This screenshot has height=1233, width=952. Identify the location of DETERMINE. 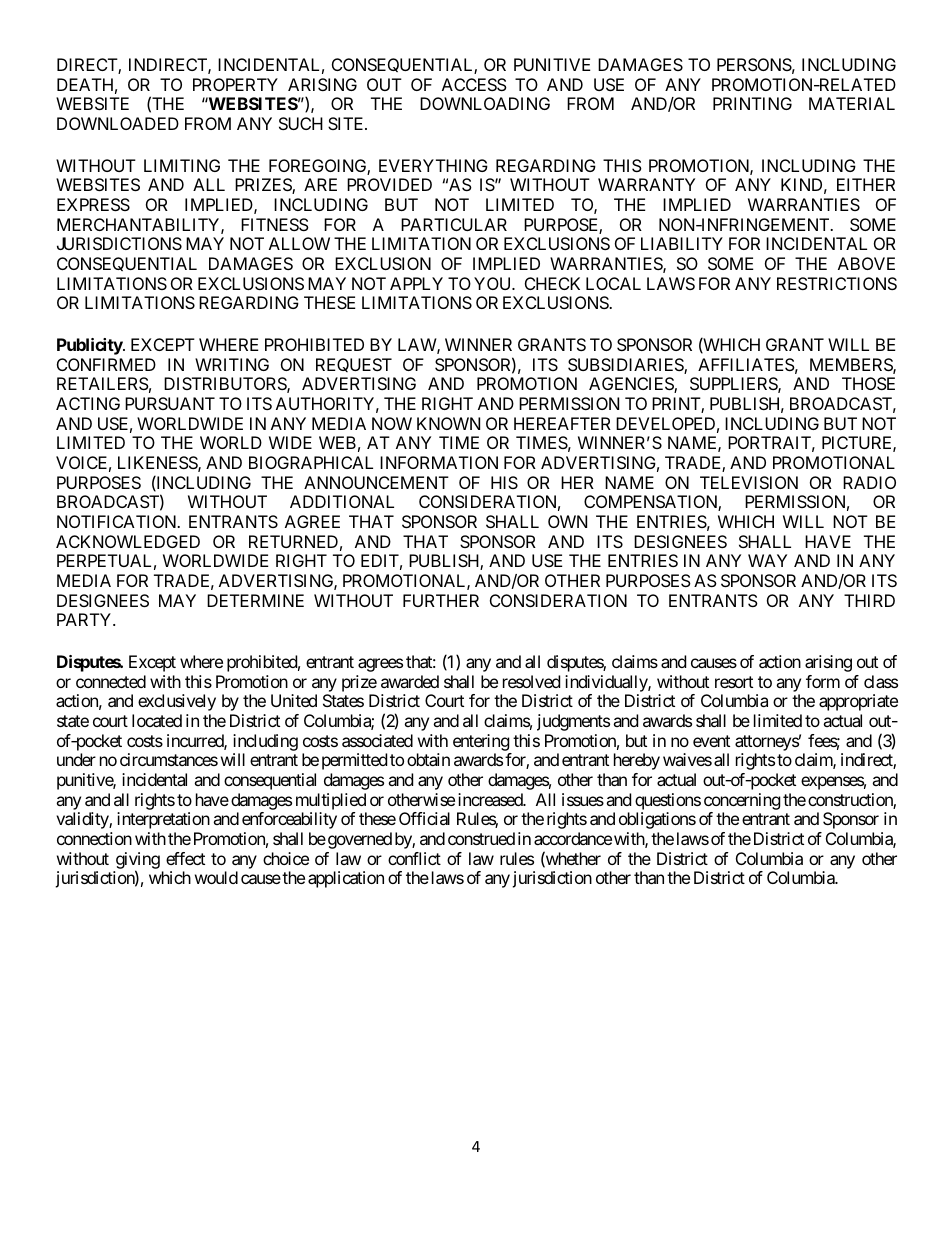
(255, 600).
